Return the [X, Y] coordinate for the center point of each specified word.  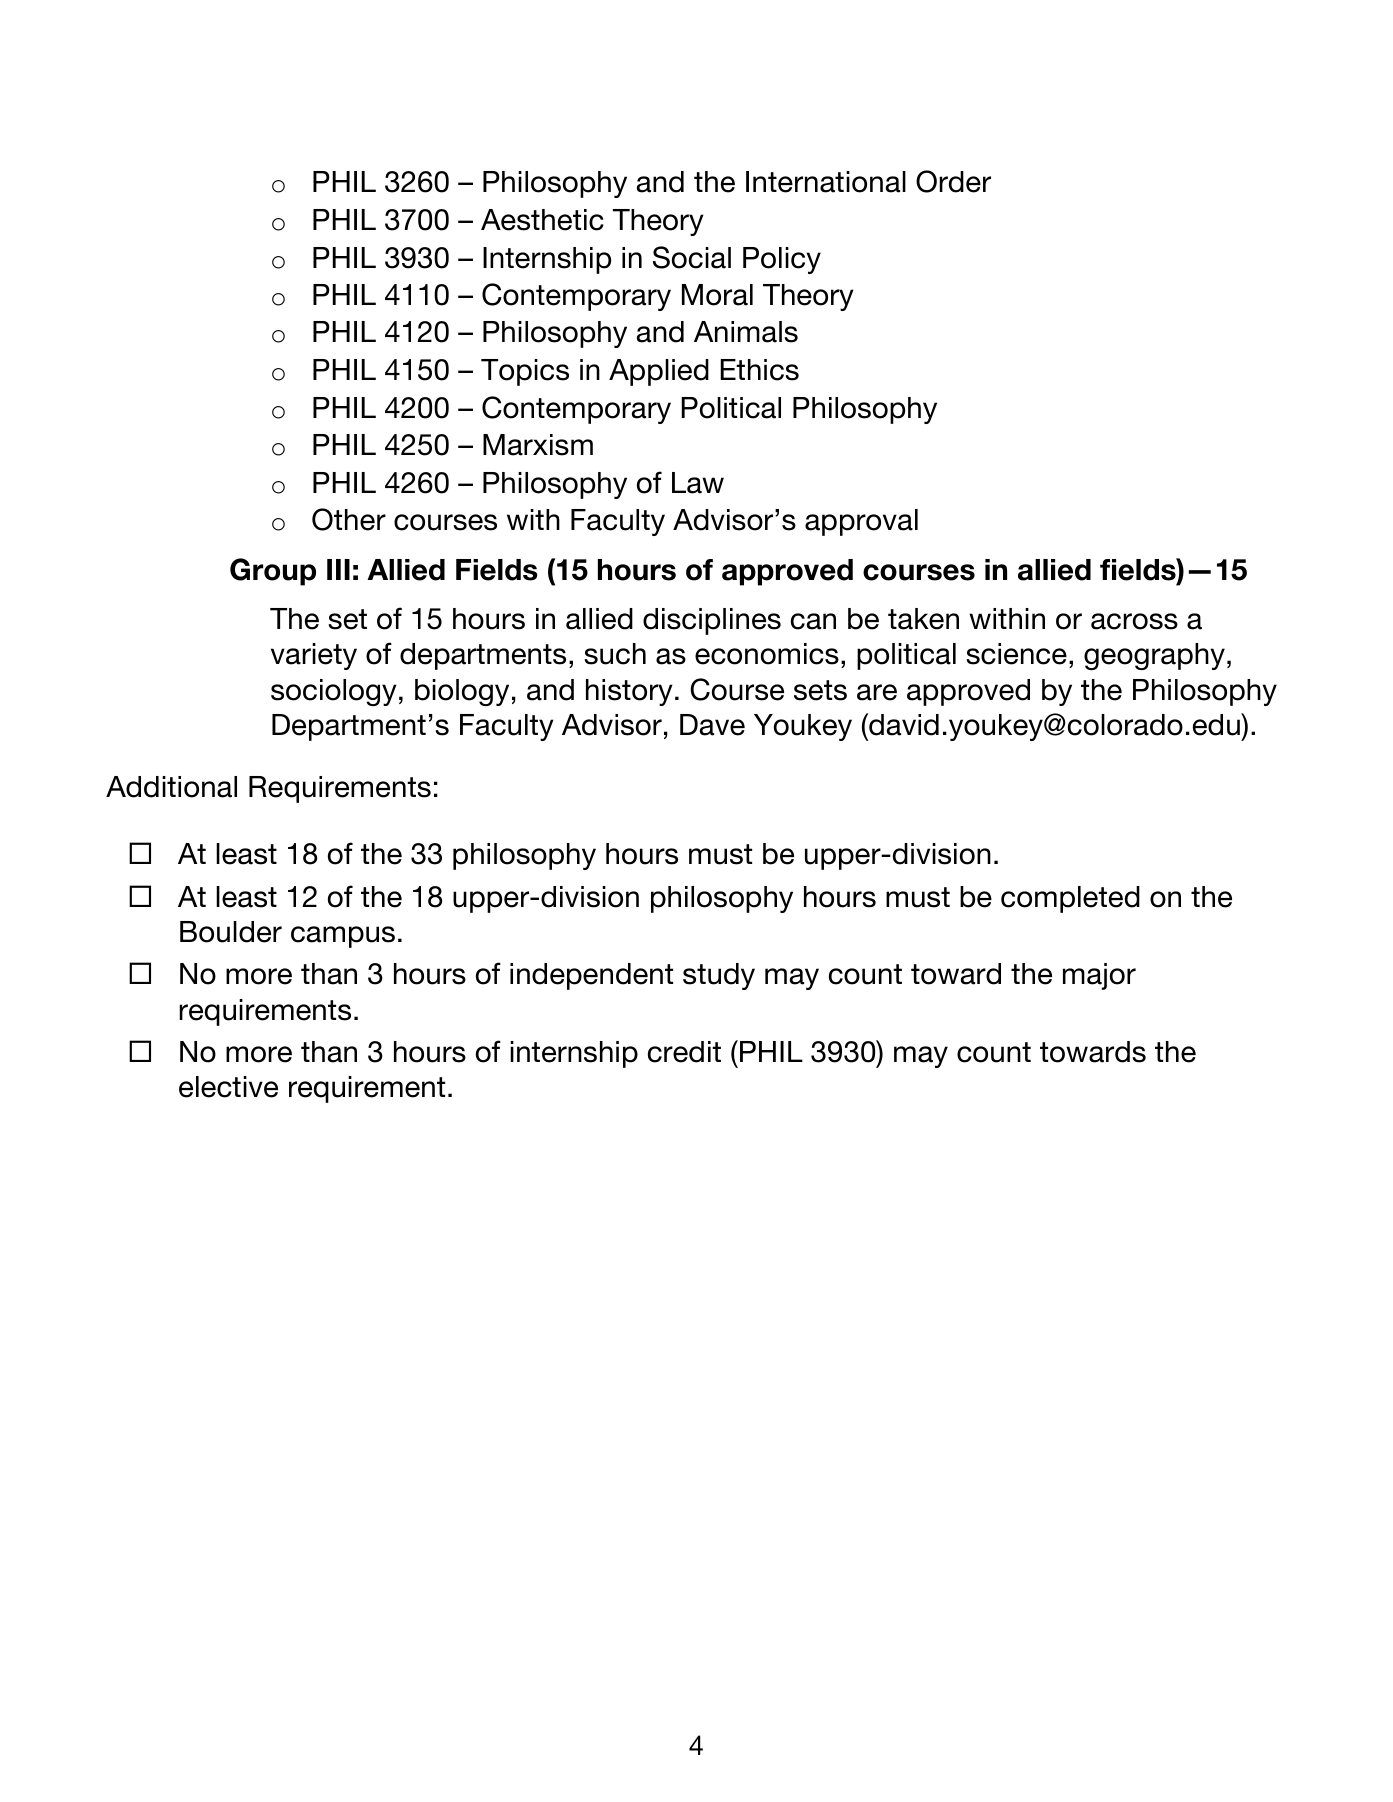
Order [953, 181]
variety [314, 656]
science [1016, 654]
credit [684, 1052]
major [1099, 976]
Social [692, 257]
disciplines [712, 621]
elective [228, 1087]
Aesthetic [542, 220]
